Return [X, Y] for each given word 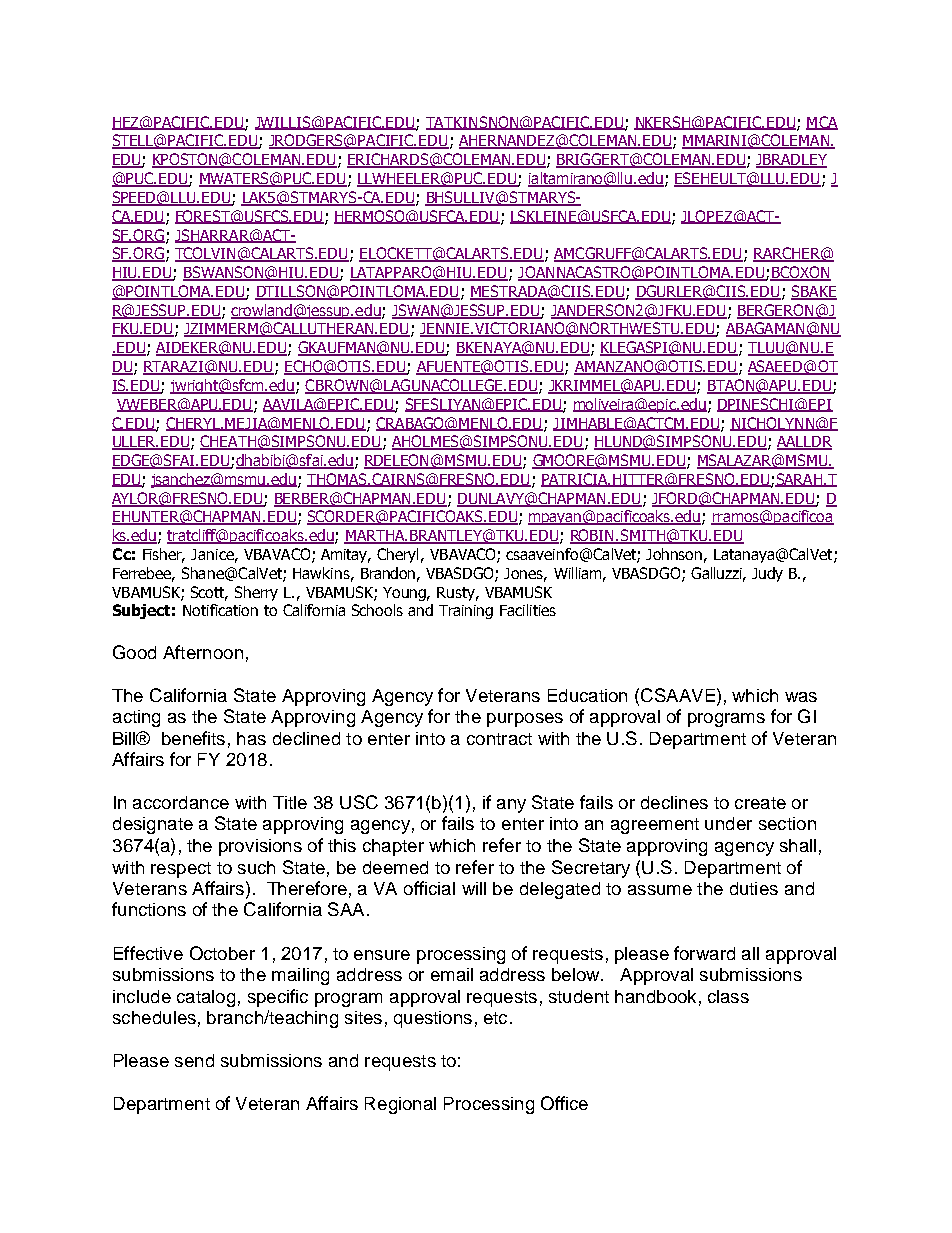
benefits [193, 738]
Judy [767, 574]
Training [466, 612]
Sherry [256, 593]
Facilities [528, 610]
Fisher [164, 555]
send [194, 1060]
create [760, 803]
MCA [822, 123]
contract [499, 739]
